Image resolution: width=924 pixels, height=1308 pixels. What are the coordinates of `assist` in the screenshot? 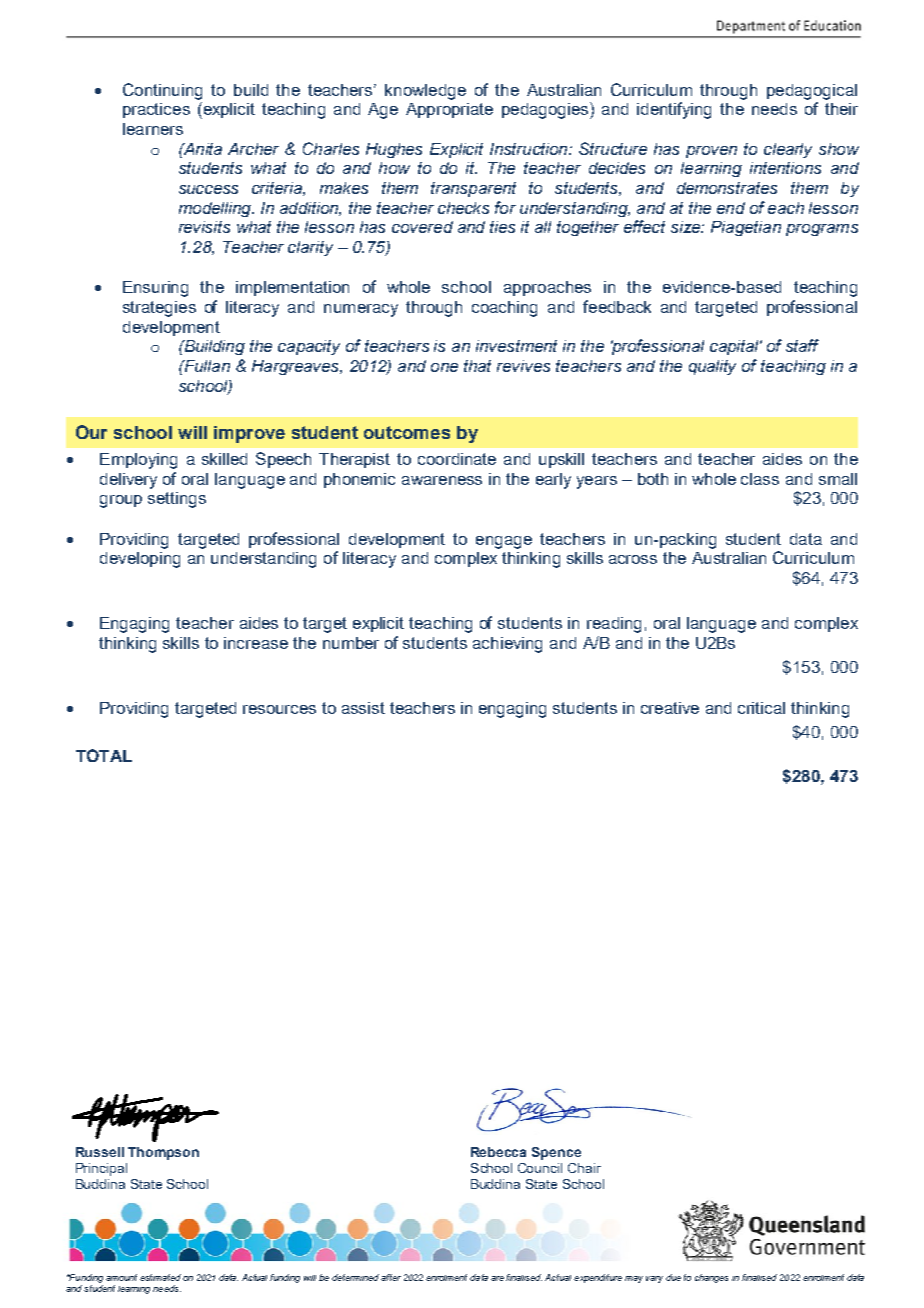 It's located at (363, 708).
